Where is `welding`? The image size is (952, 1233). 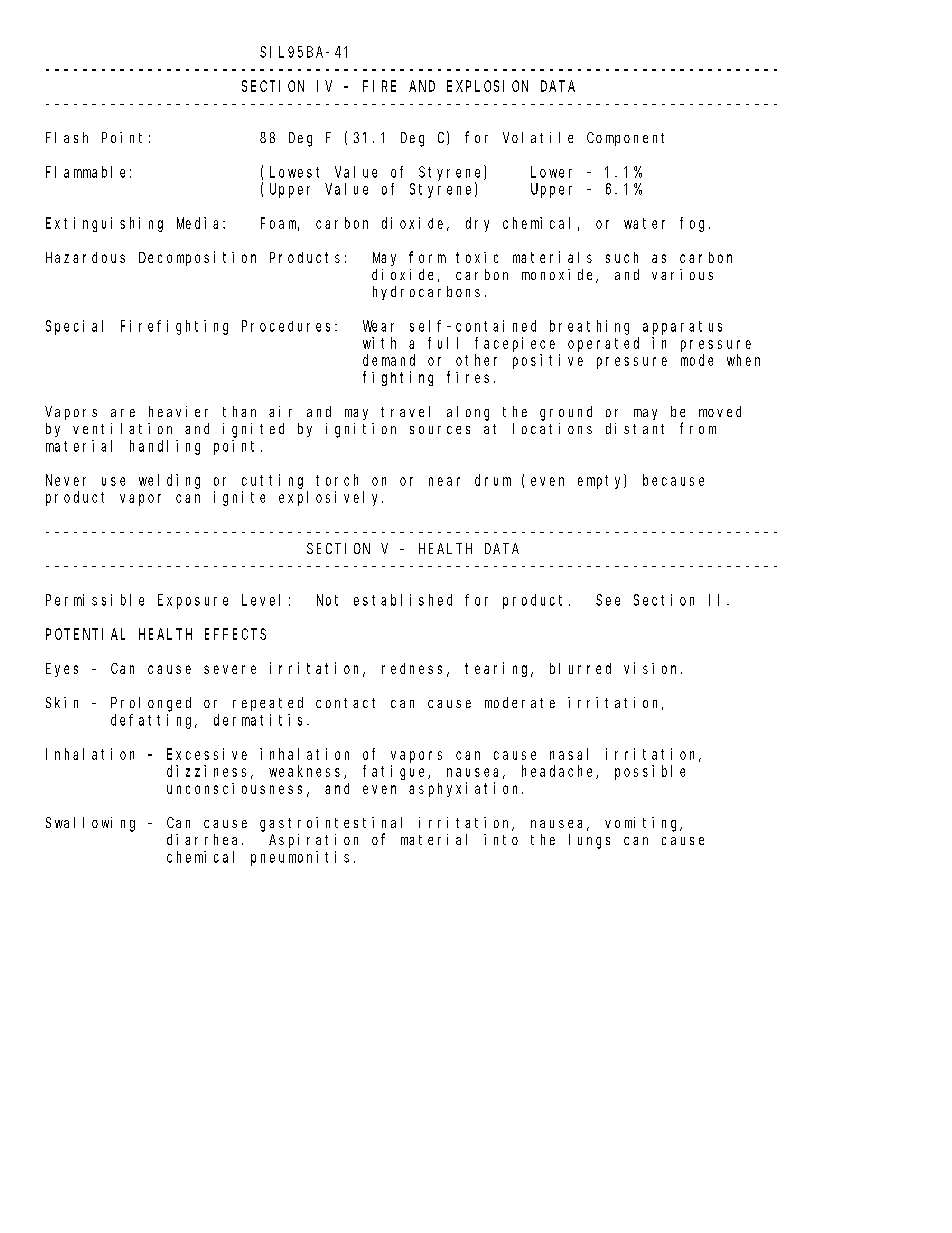 welding is located at coordinates (169, 481).
